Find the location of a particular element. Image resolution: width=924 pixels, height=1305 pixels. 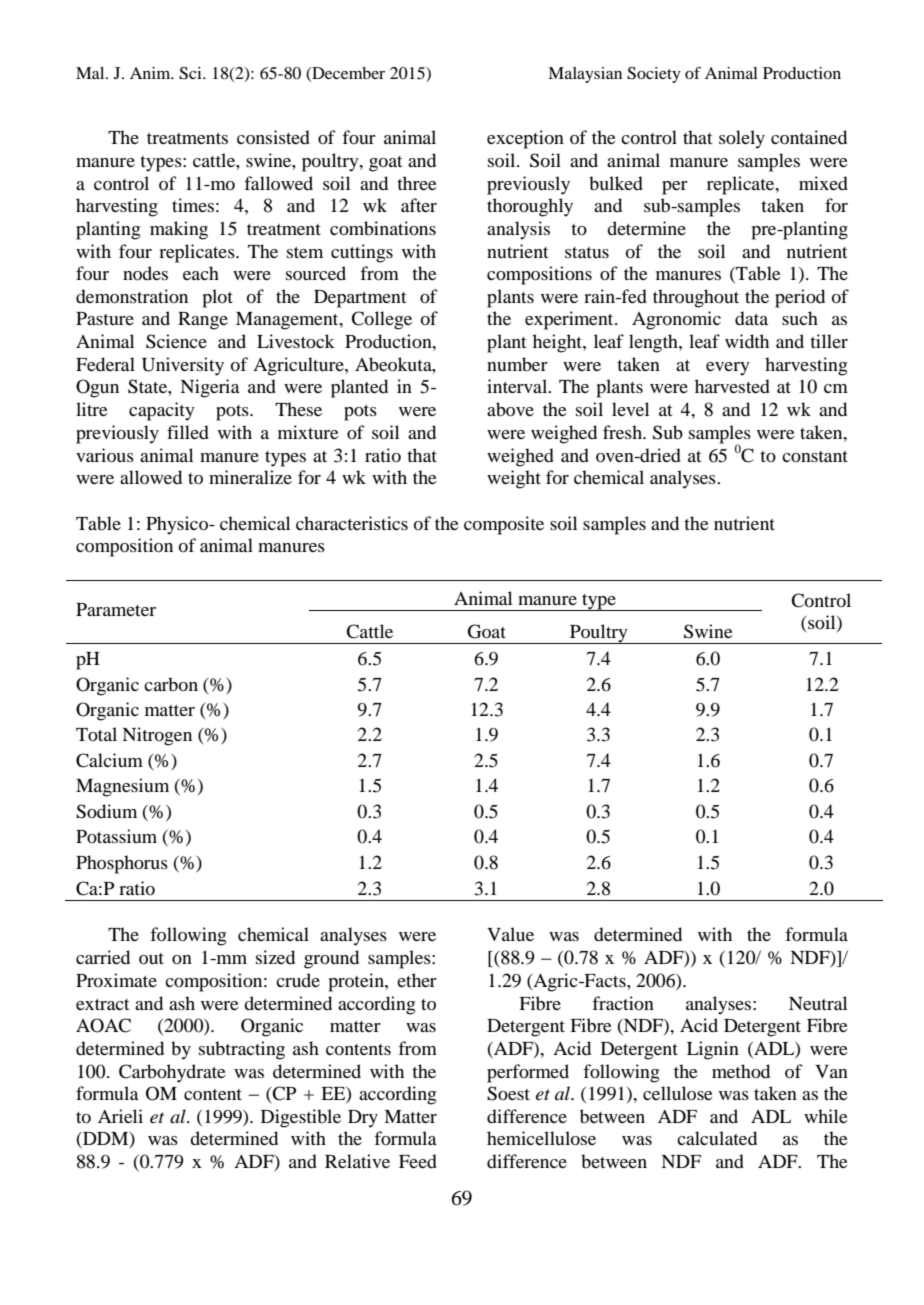

calculated is located at coordinates (717, 1138).
